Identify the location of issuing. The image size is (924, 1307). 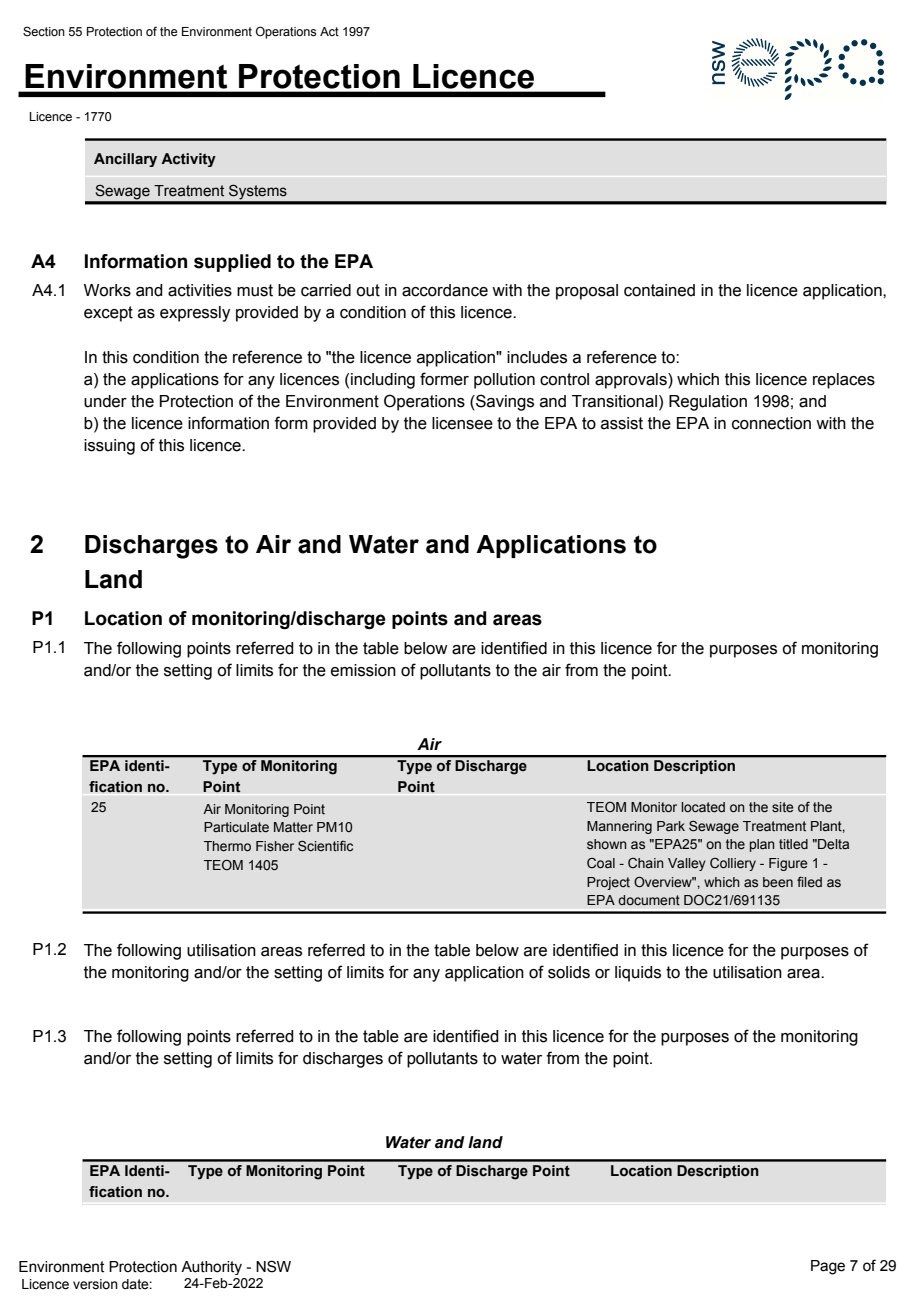
(109, 447).
